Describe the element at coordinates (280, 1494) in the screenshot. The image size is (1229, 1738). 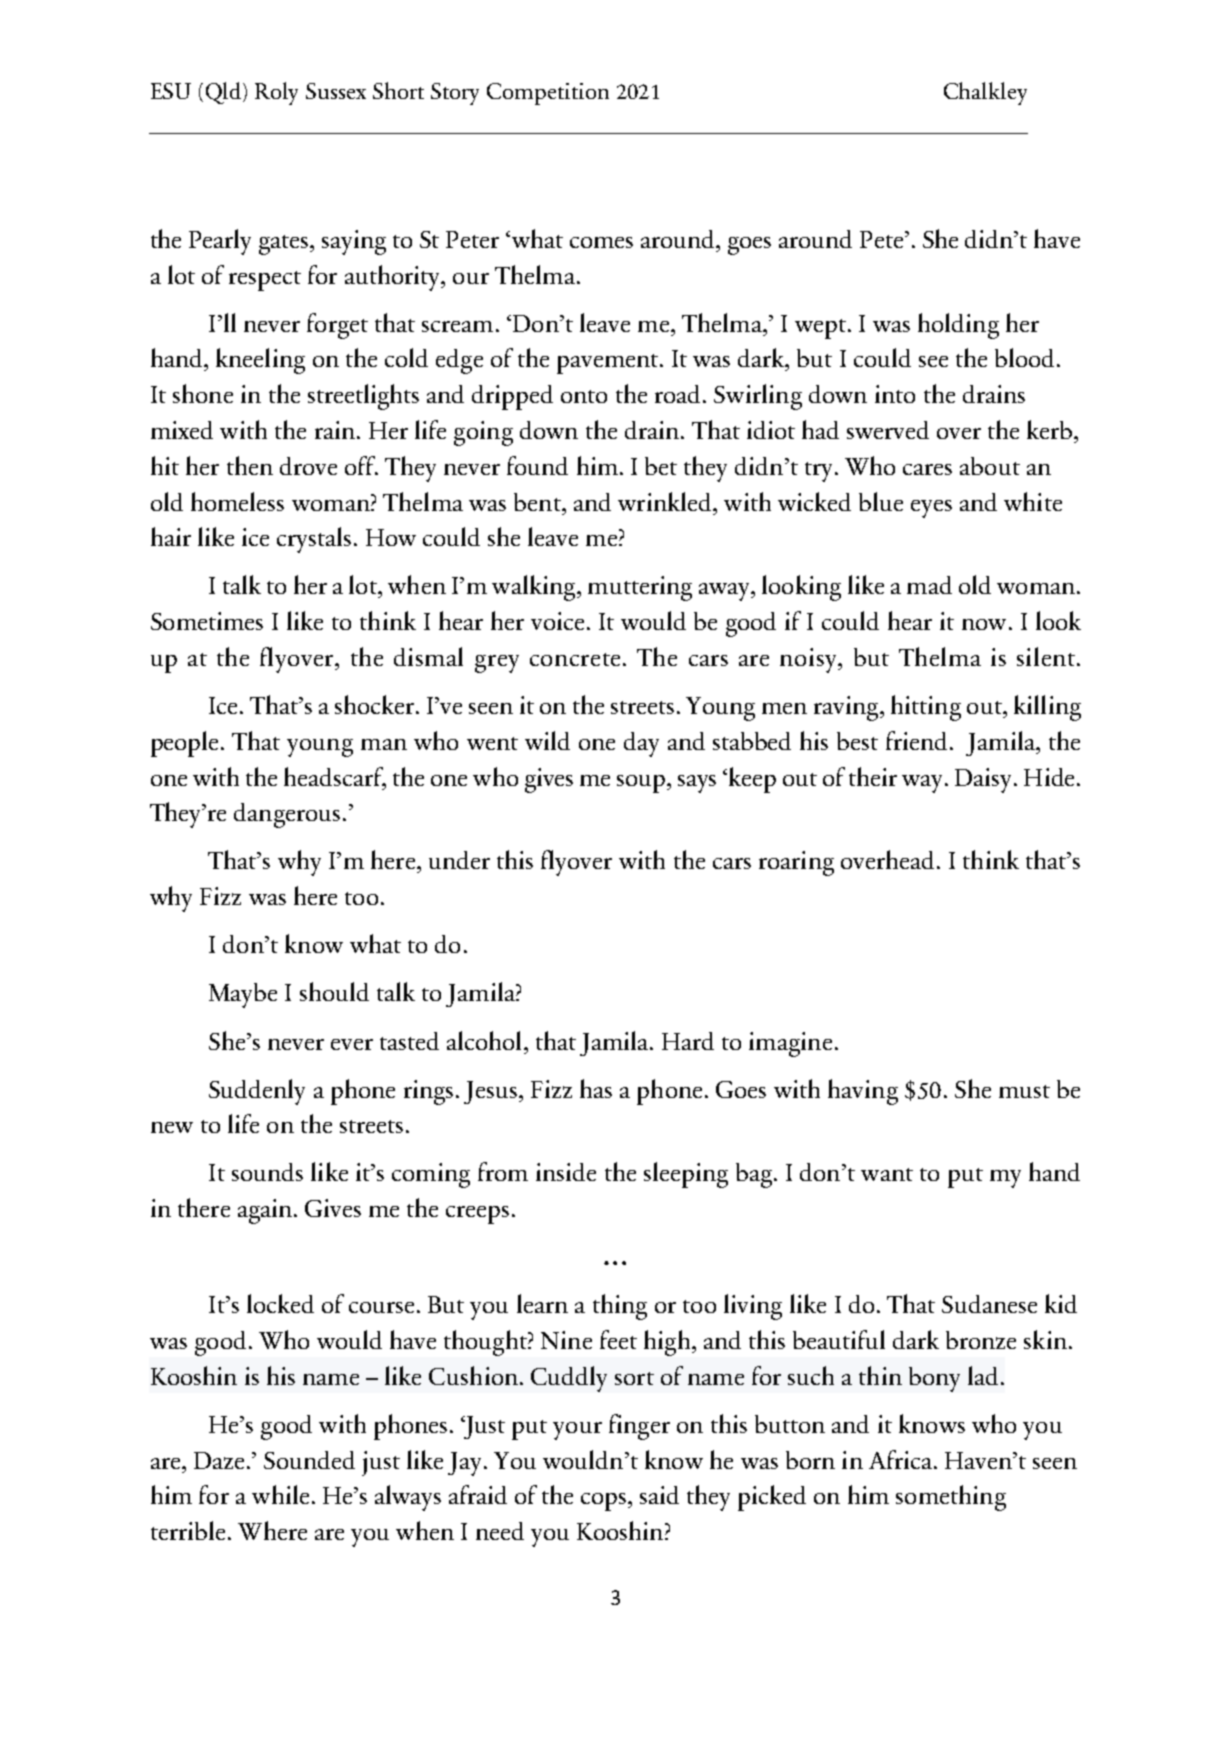
I see `while` at that location.
